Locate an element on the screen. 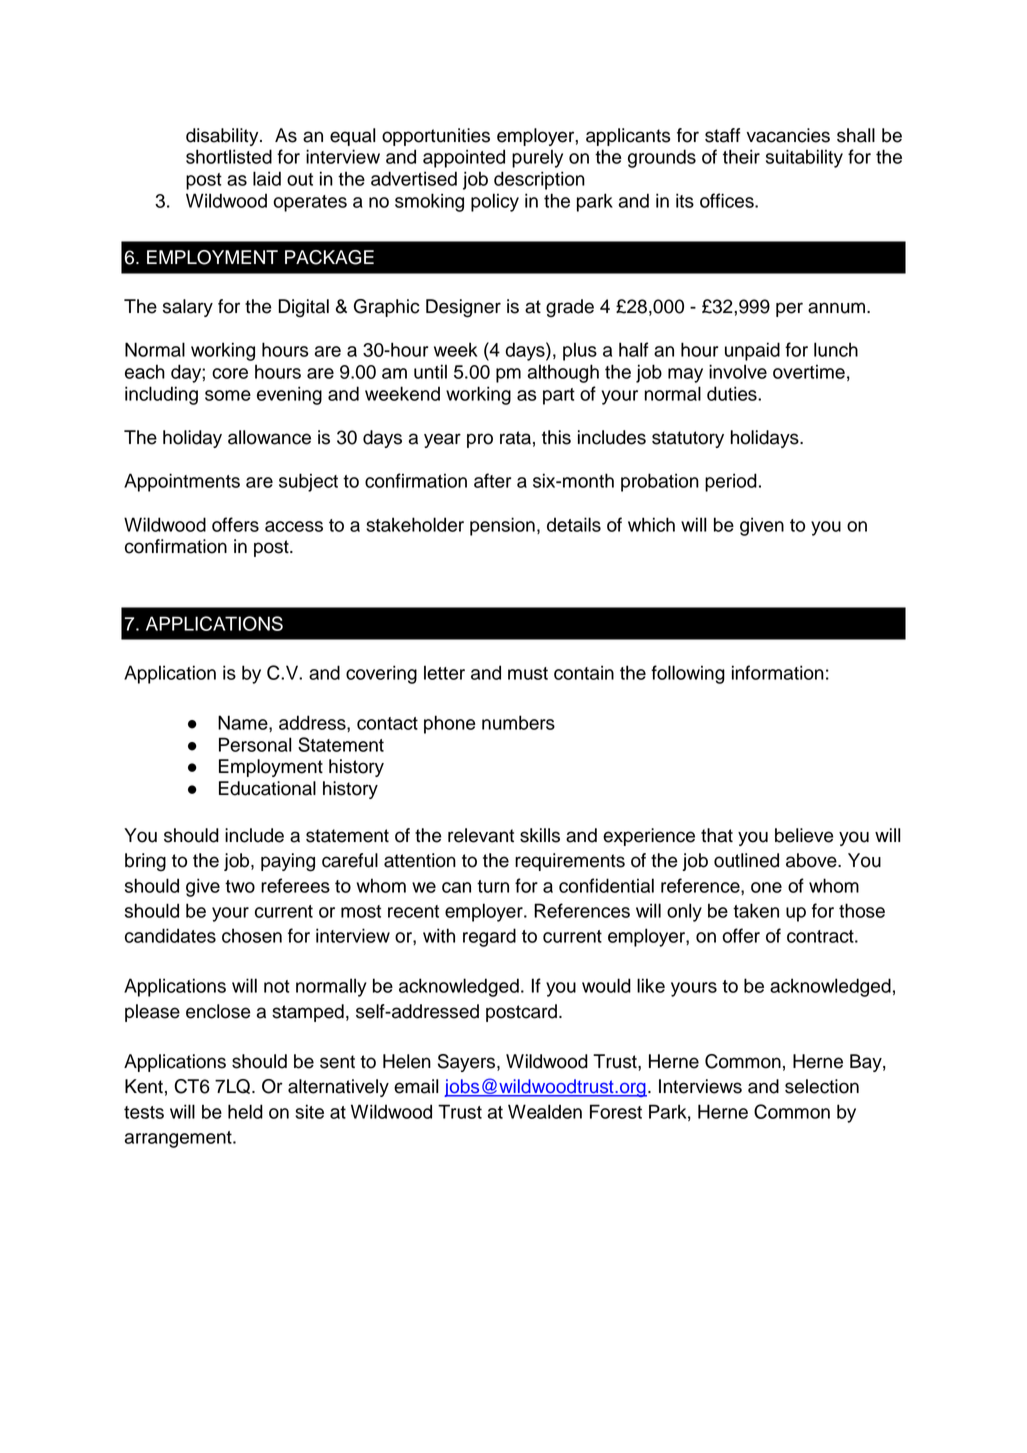 The width and height of the screenshot is (1027, 1453). period is located at coordinates (731, 482).
